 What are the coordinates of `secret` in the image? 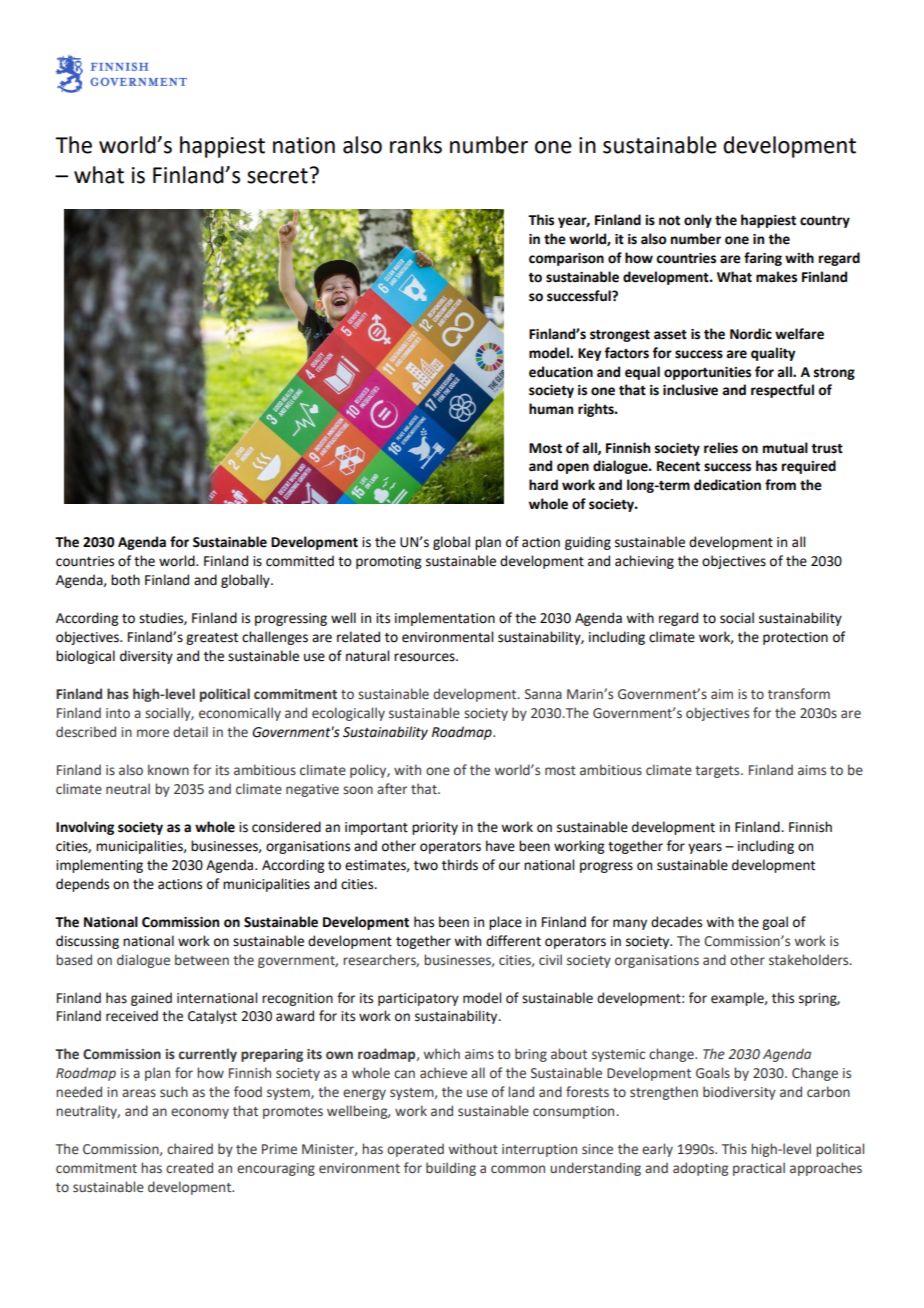 It's located at (277, 176).
